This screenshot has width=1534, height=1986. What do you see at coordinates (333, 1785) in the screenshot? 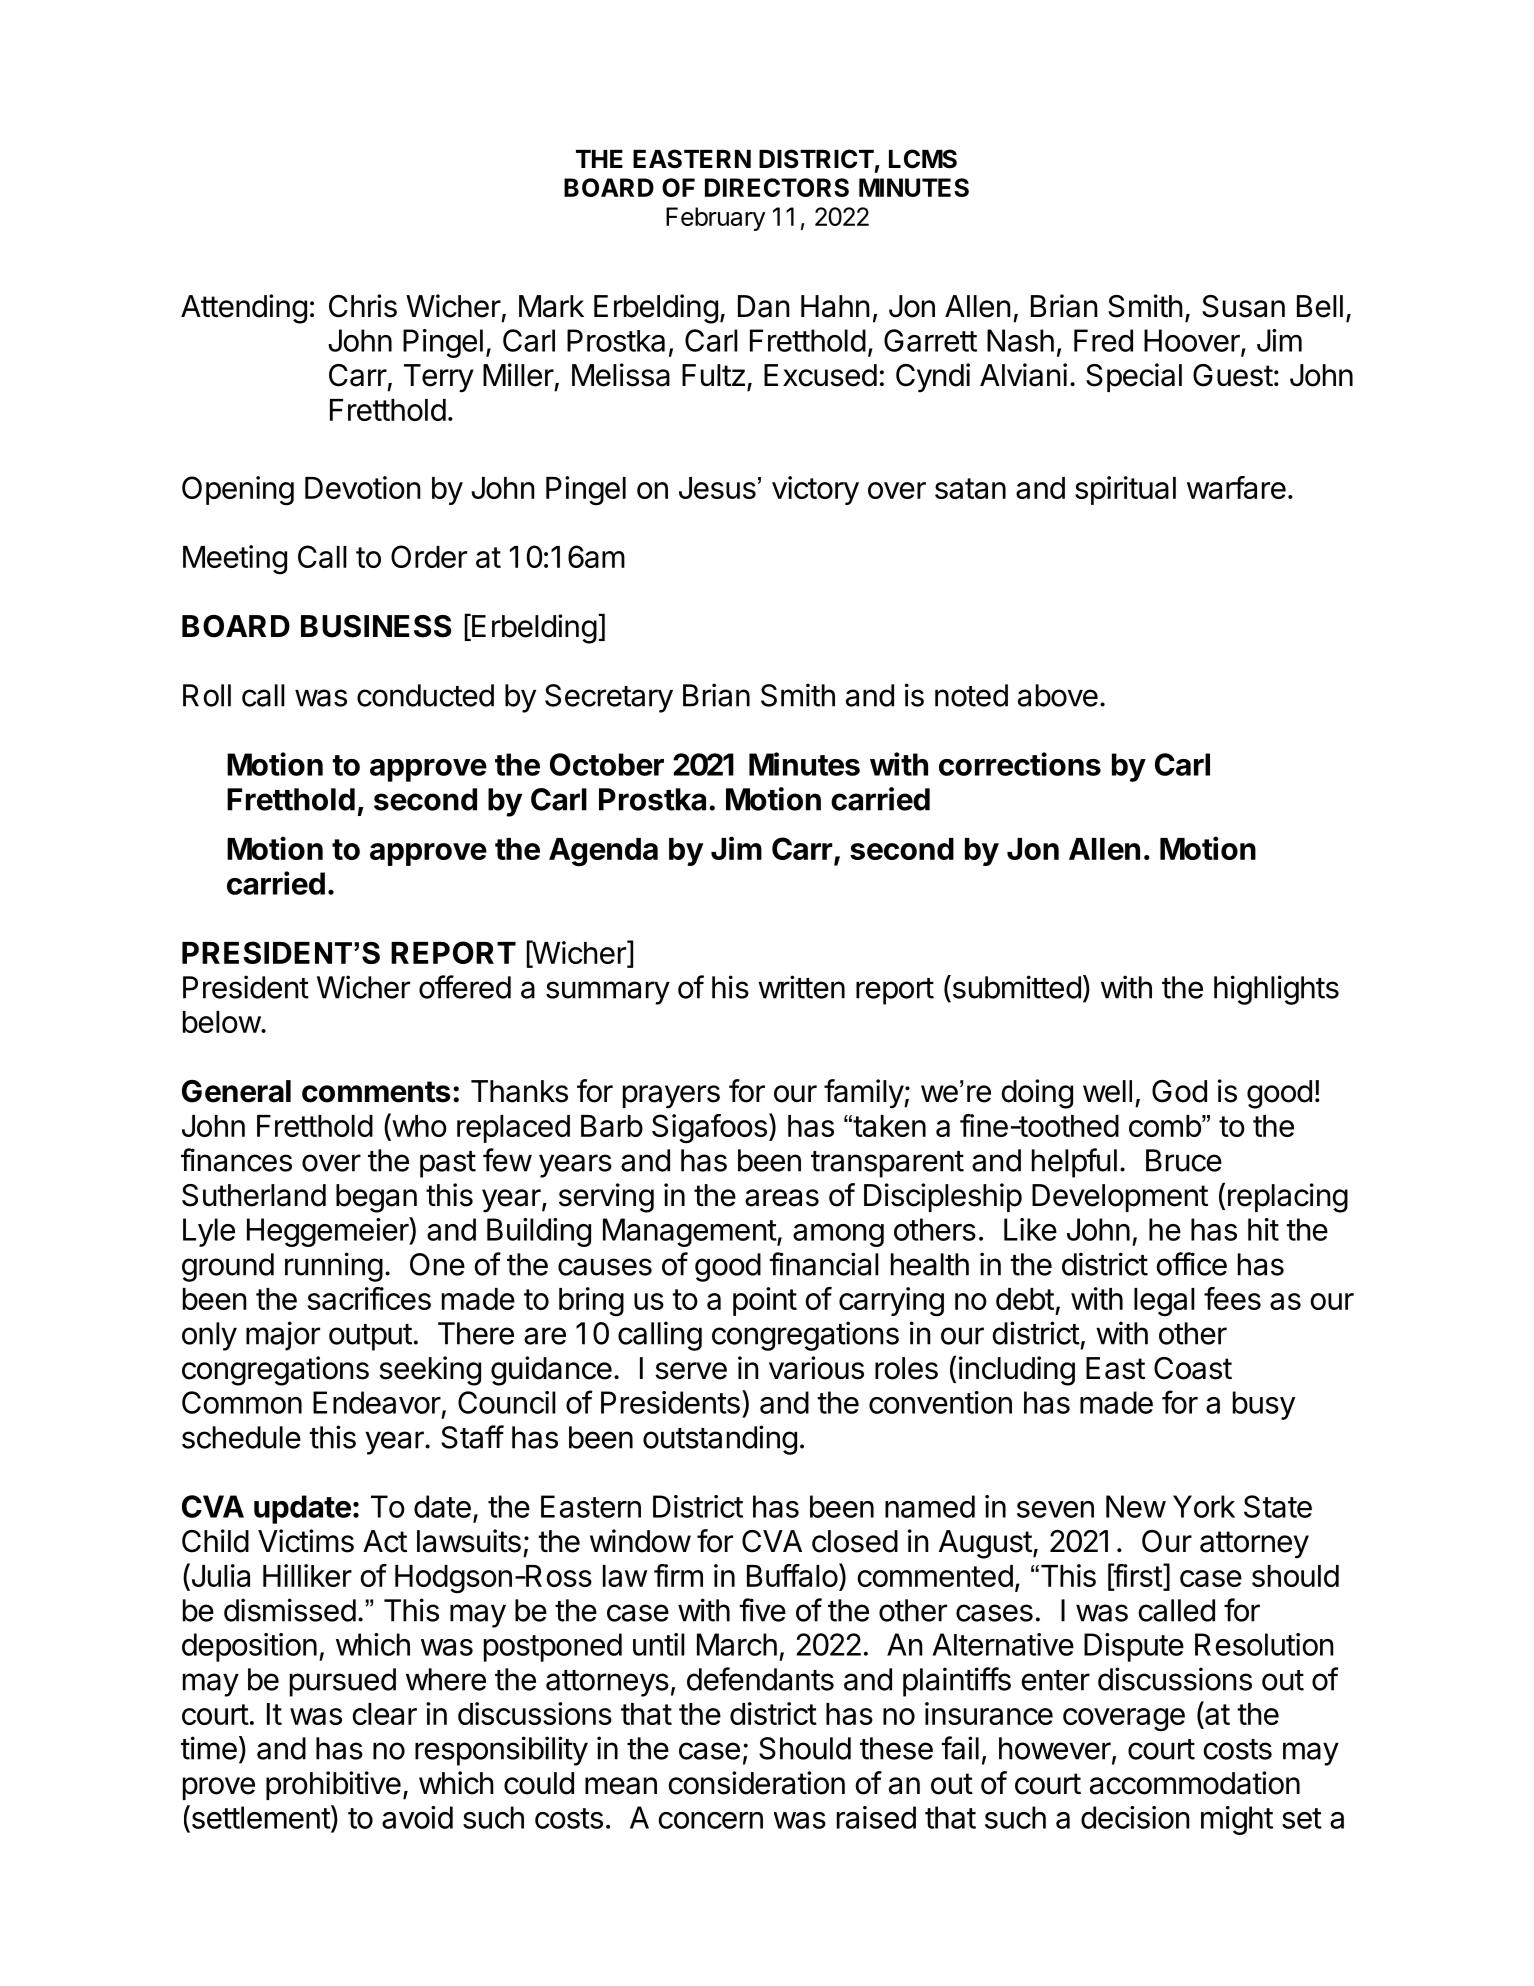
I see `prohibitive` at bounding box center [333, 1785].
